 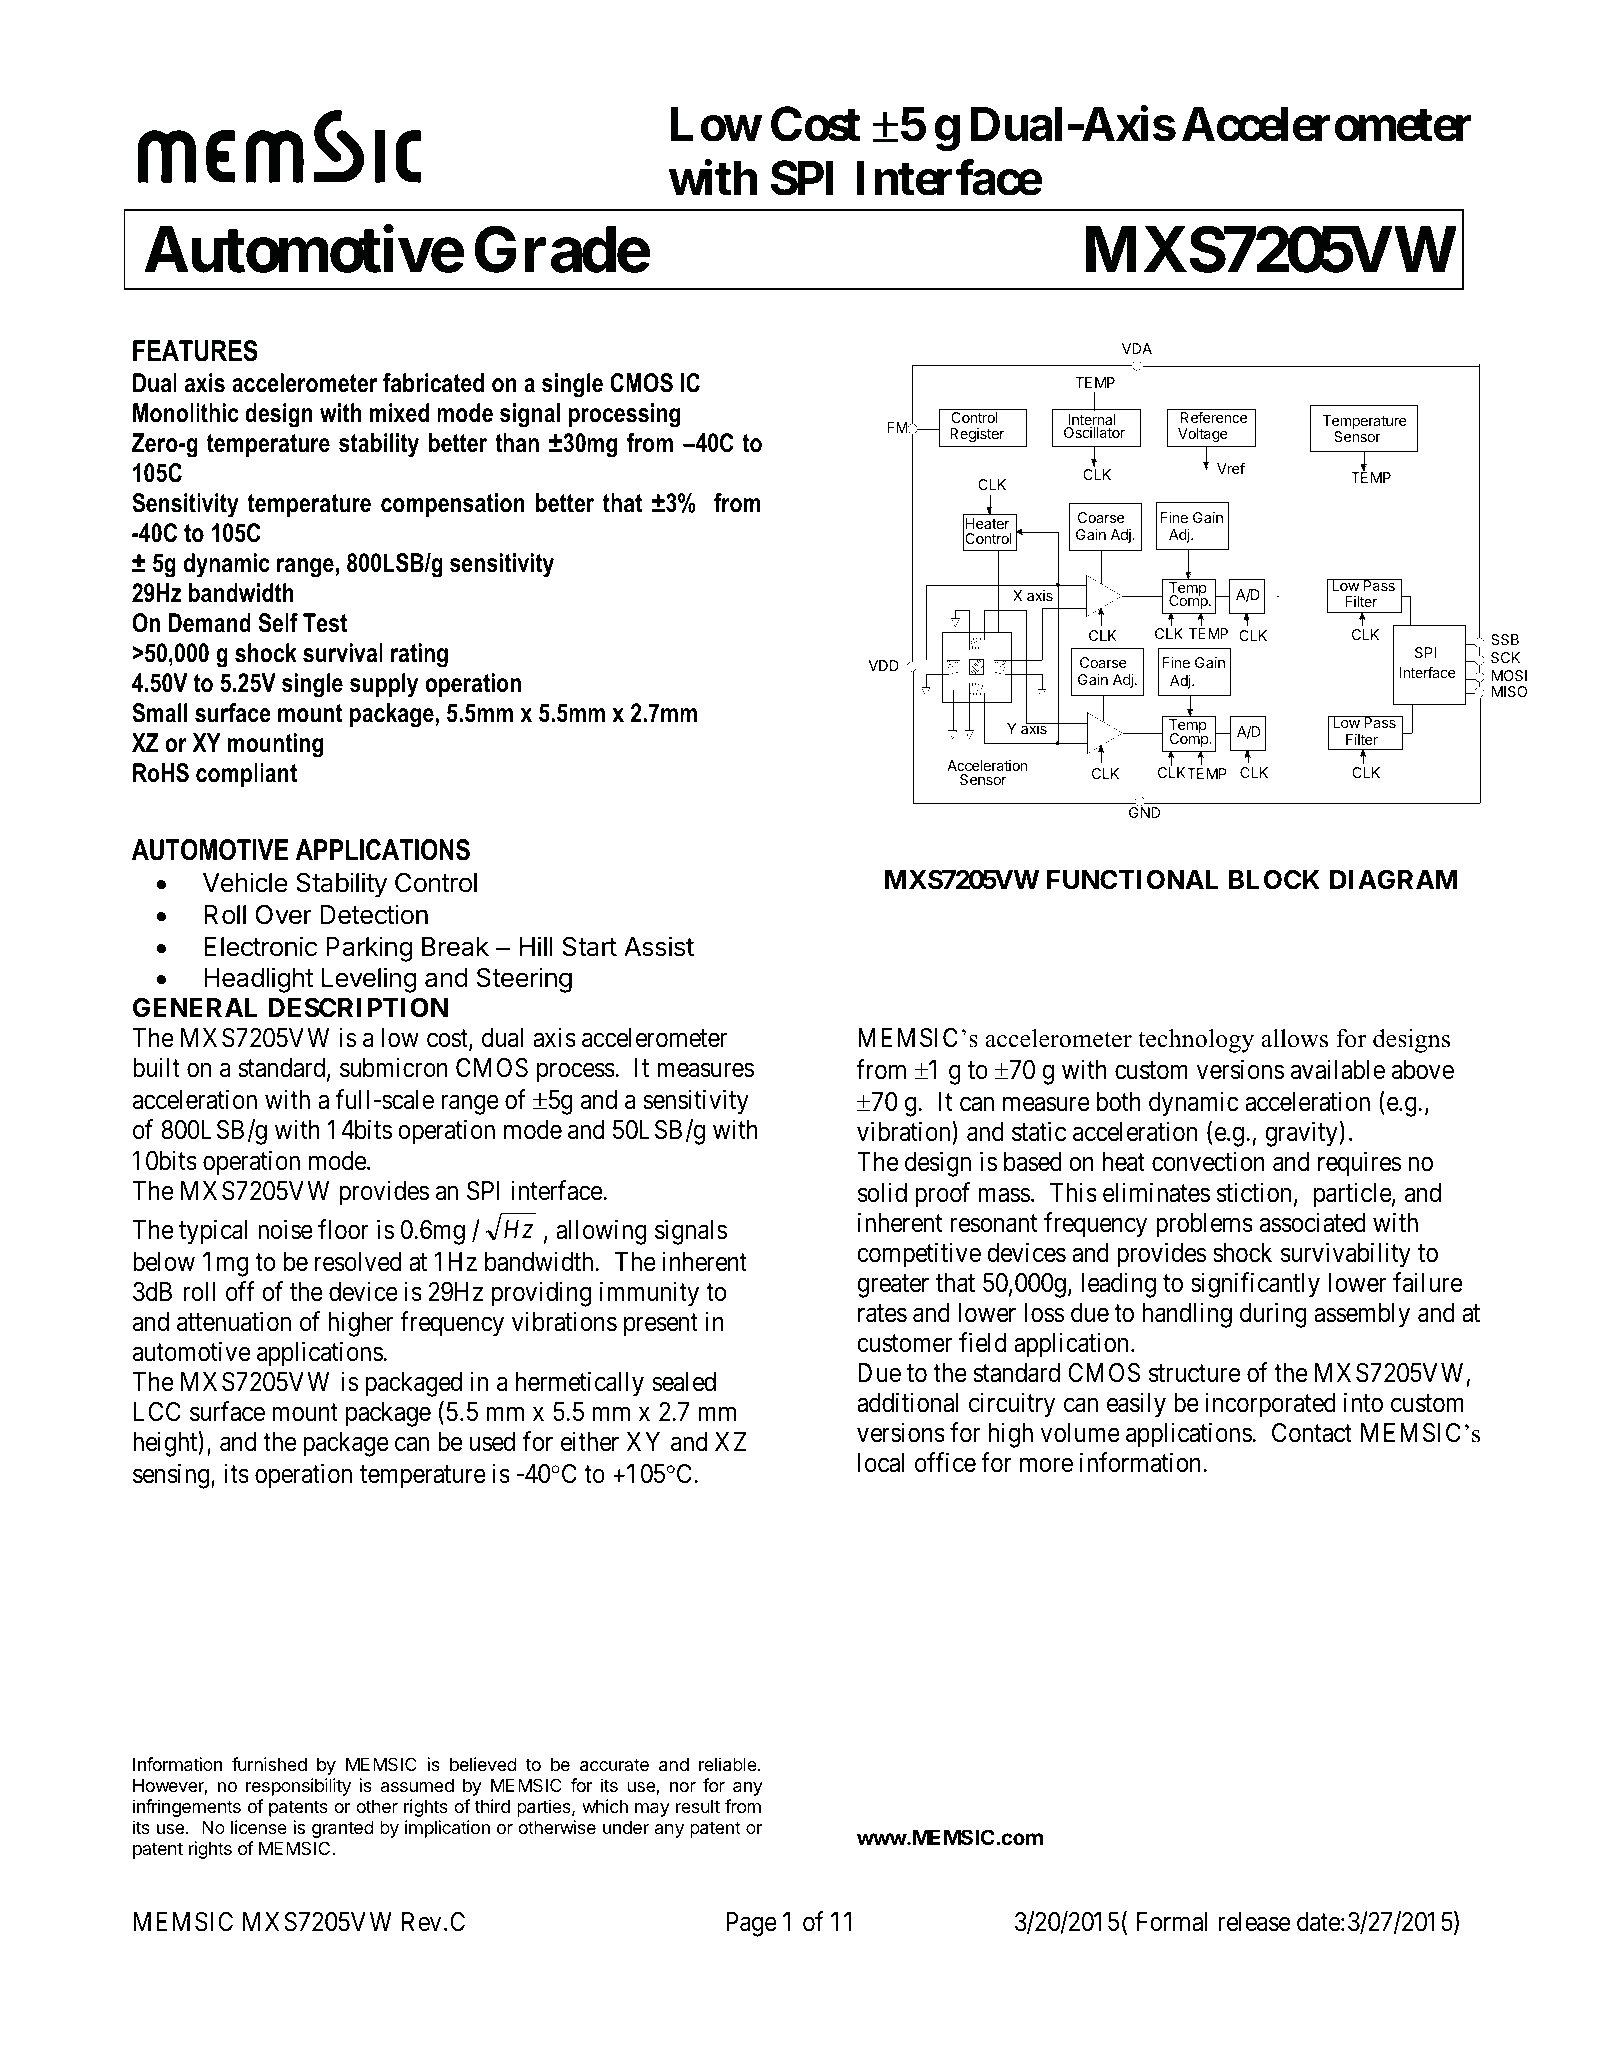 What do you see at coordinates (1213, 417) in the page?
I see `Reference` at bounding box center [1213, 417].
